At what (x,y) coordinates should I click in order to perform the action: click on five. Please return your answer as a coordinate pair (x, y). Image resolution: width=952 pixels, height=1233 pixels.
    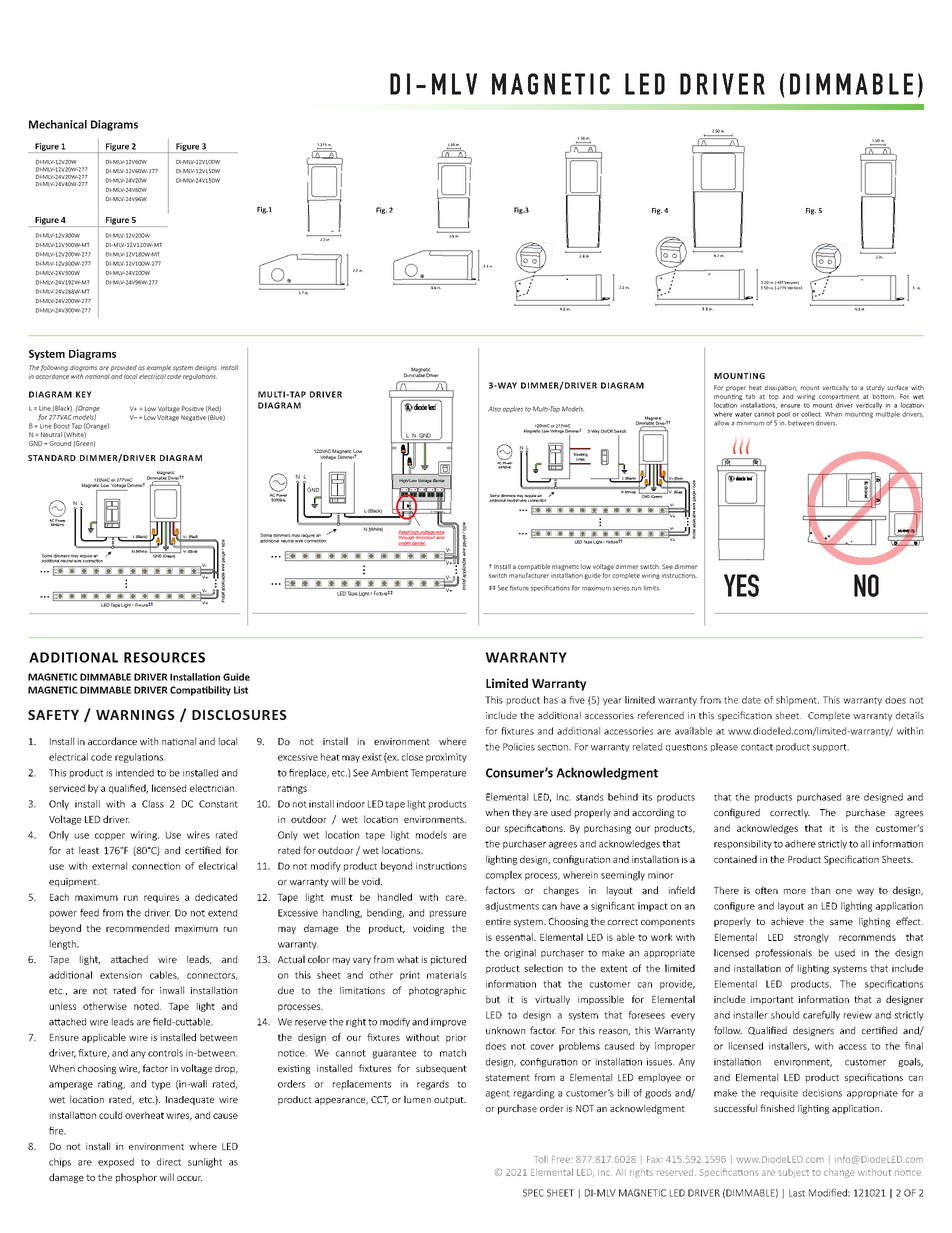
    Looking at the image, I should click on (577, 700).
